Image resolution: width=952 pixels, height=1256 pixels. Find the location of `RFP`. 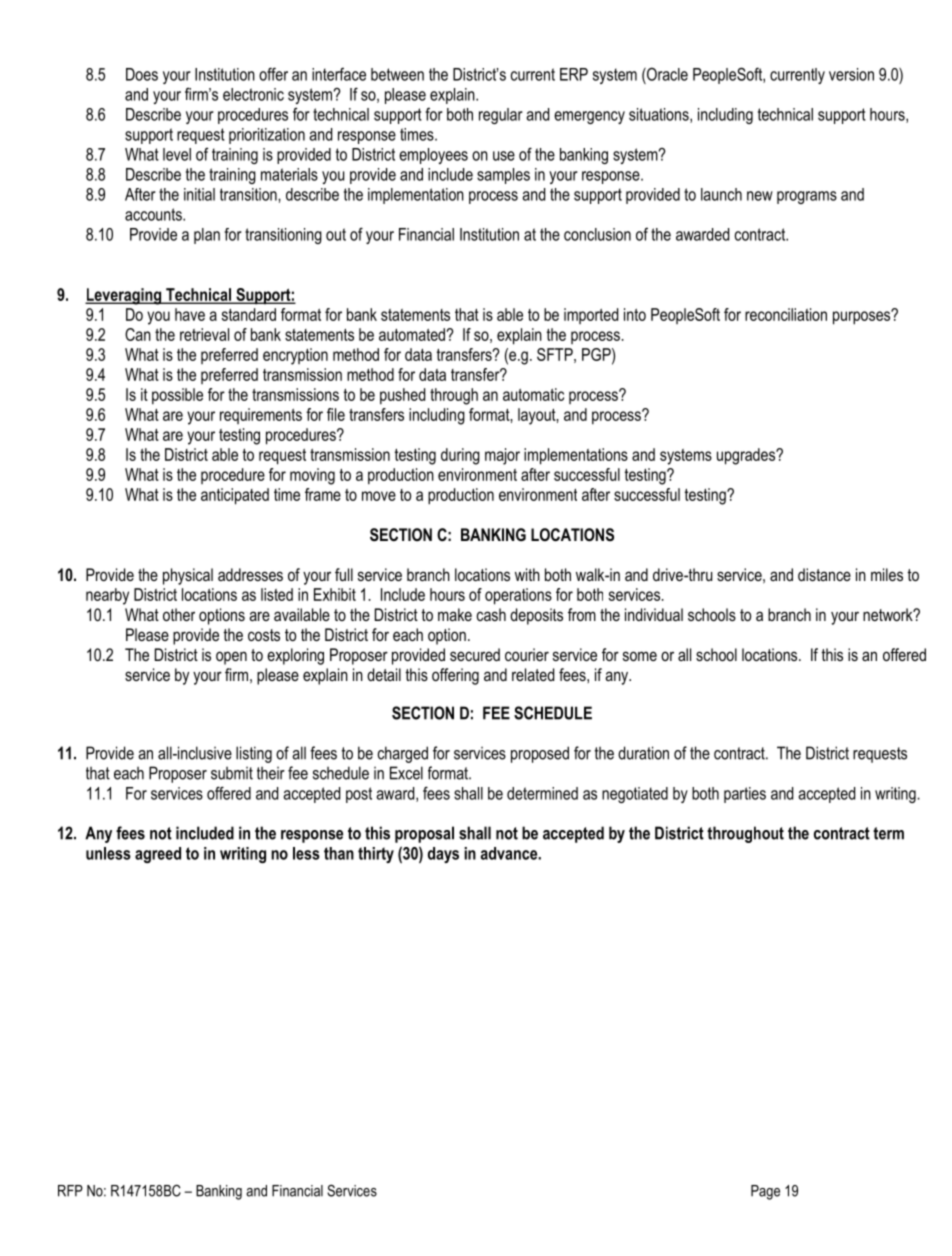

RFP is located at coordinates (70, 1191).
